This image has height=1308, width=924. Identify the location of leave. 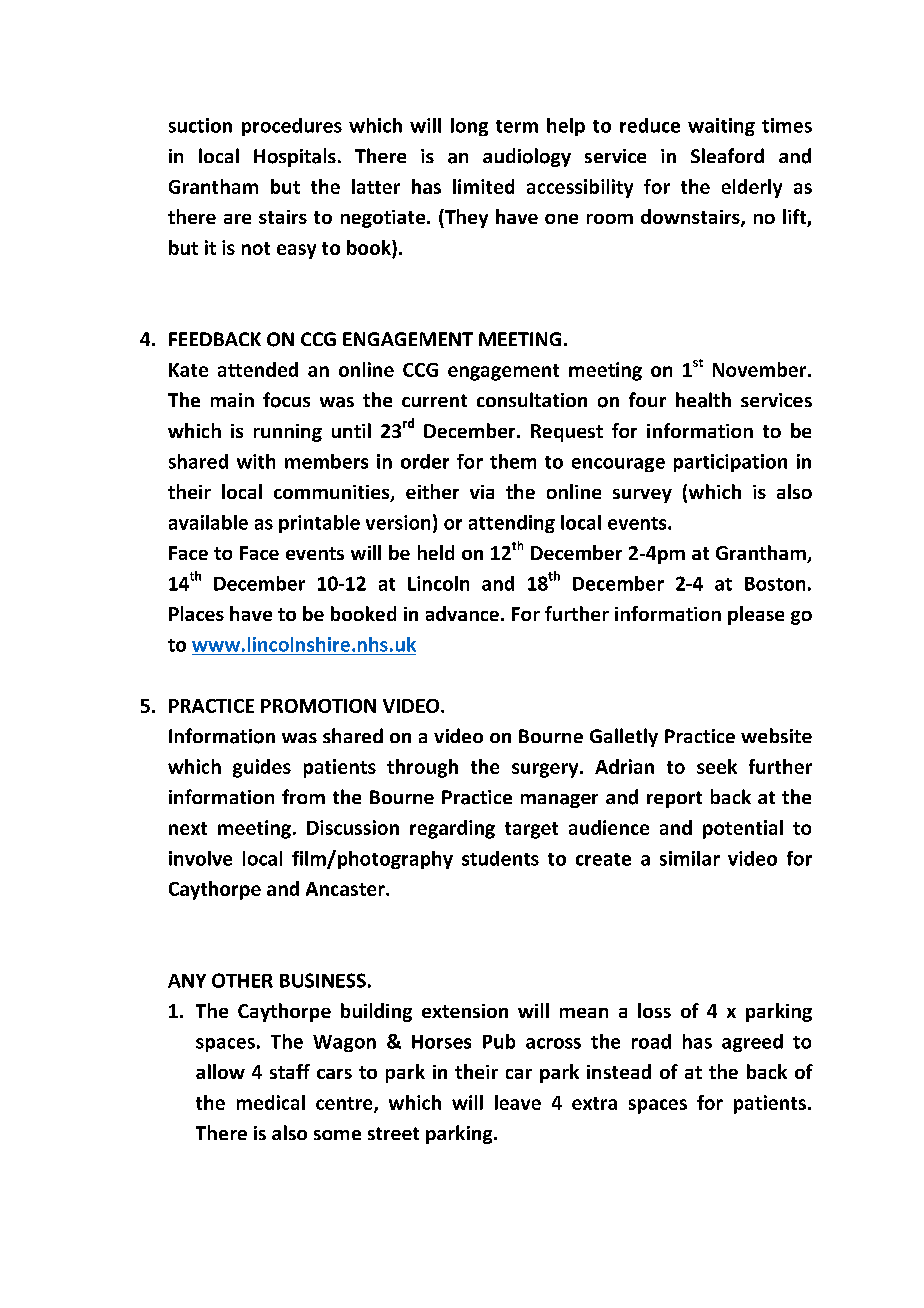
(518, 1102).
